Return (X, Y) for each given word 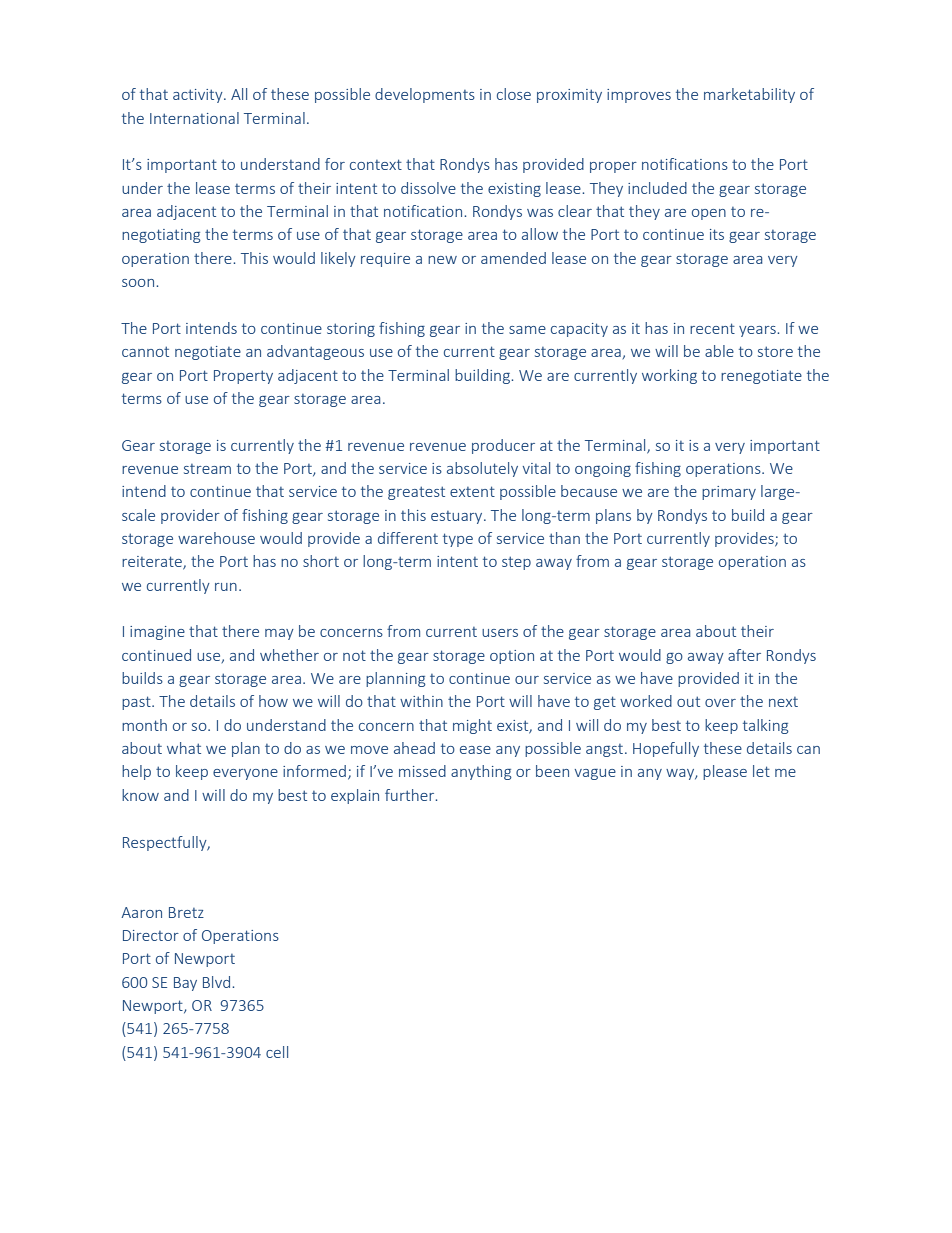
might (472, 726)
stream (207, 469)
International (194, 118)
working (669, 376)
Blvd (218, 982)
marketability (749, 95)
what (184, 748)
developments (425, 95)
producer (503, 446)
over (720, 703)
